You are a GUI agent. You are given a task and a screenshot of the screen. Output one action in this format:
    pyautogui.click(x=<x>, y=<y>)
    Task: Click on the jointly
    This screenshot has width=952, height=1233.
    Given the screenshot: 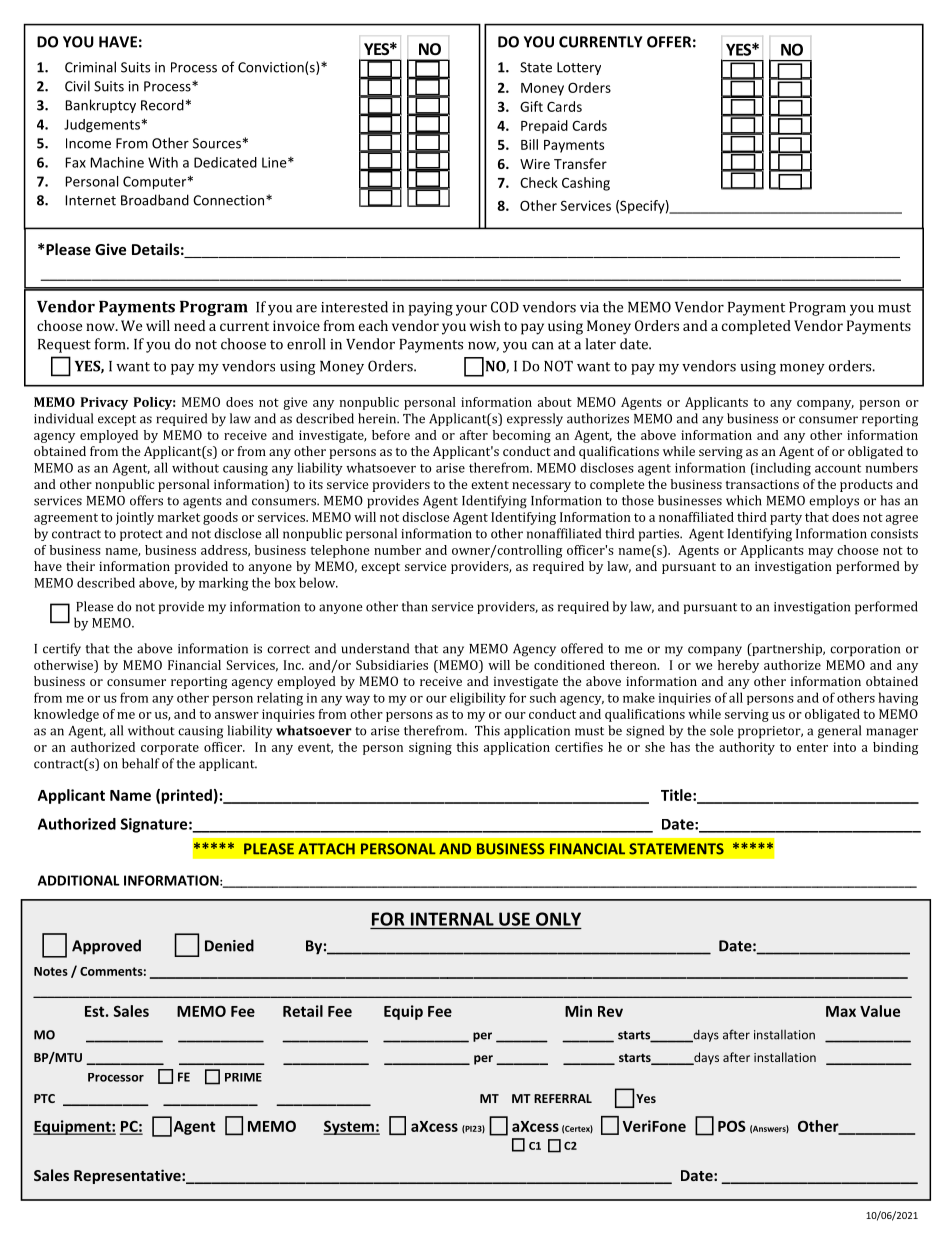 What is the action you would take?
    pyautogui.click(x=135, y=518)
